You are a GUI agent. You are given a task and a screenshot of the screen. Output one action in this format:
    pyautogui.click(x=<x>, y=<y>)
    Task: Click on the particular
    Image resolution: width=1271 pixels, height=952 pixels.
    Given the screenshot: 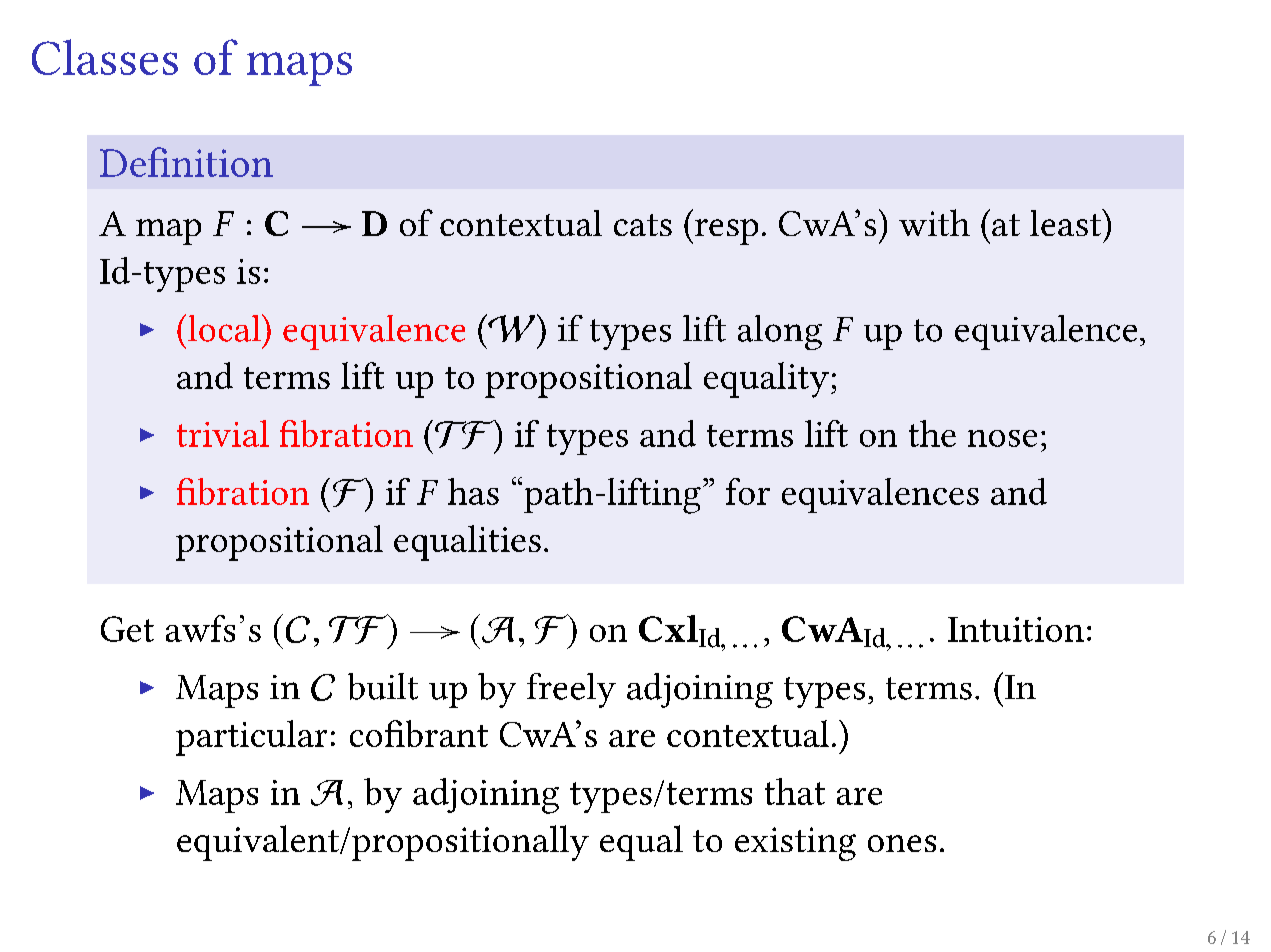 What is the action you would take?
    pyautogui.click(x=251, y=738)
